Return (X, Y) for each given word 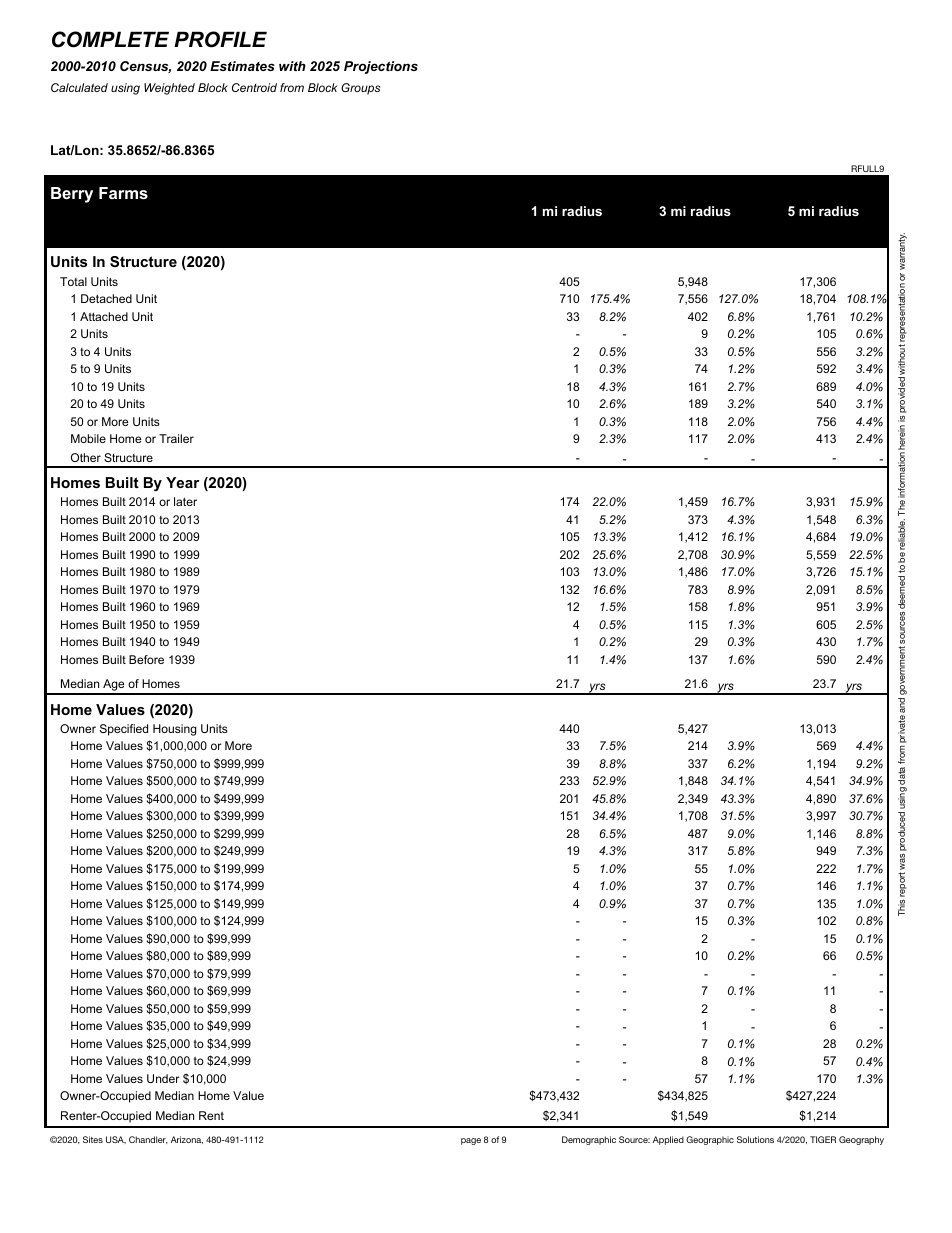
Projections (381, 67)
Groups (360, 89)
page (471, 1141)
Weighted (169, 89)
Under (163, 1078)
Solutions (755, 1139)
